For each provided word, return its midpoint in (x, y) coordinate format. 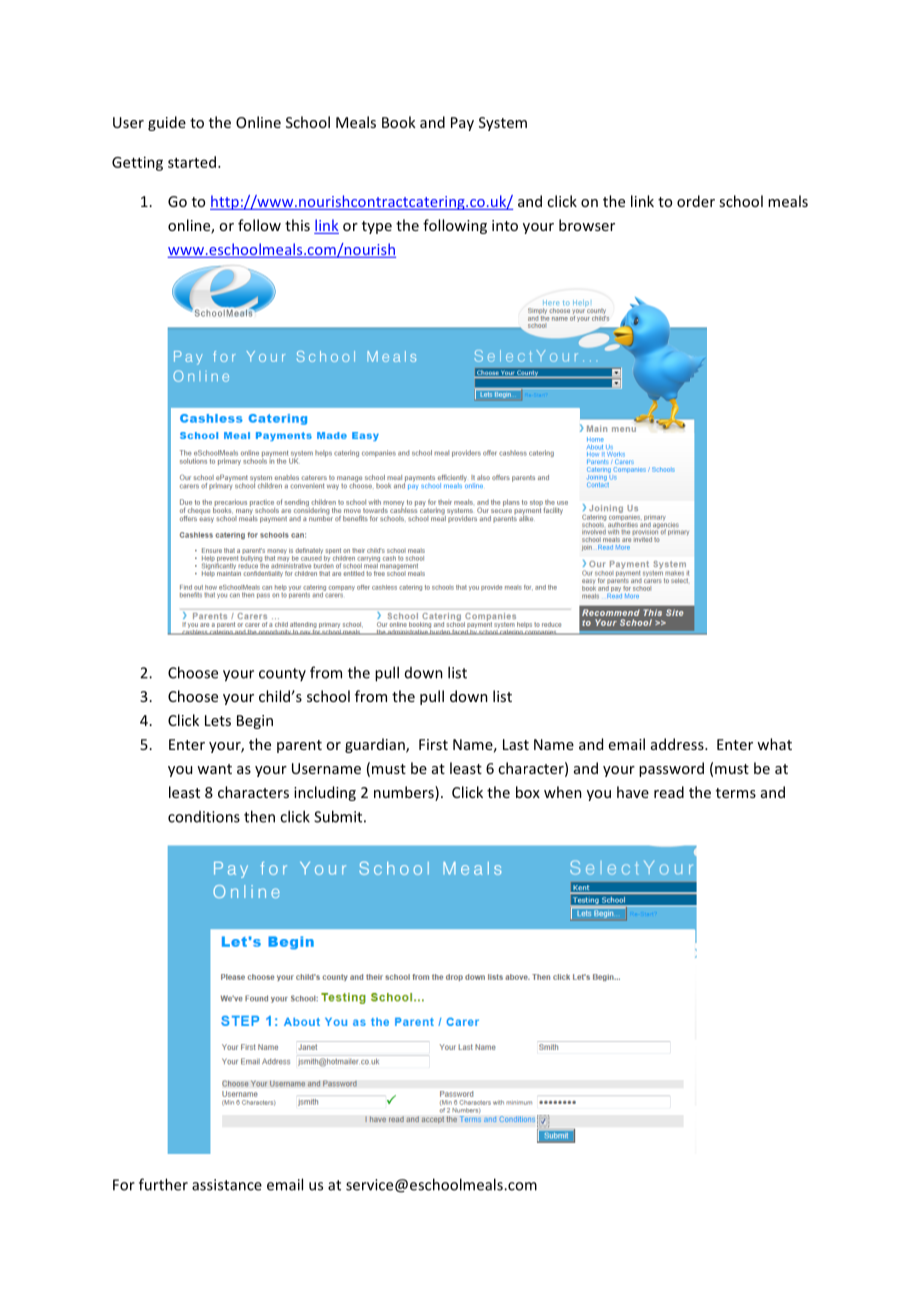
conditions (204, 817)
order (696, 201)
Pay (462, 124)
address (678, 744)
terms (736, 793)
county (282, 674)
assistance (227, 1185)
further (163, 1184)
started (192, 162)
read (669, 792)
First (433, 744)
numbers (405, 793)
